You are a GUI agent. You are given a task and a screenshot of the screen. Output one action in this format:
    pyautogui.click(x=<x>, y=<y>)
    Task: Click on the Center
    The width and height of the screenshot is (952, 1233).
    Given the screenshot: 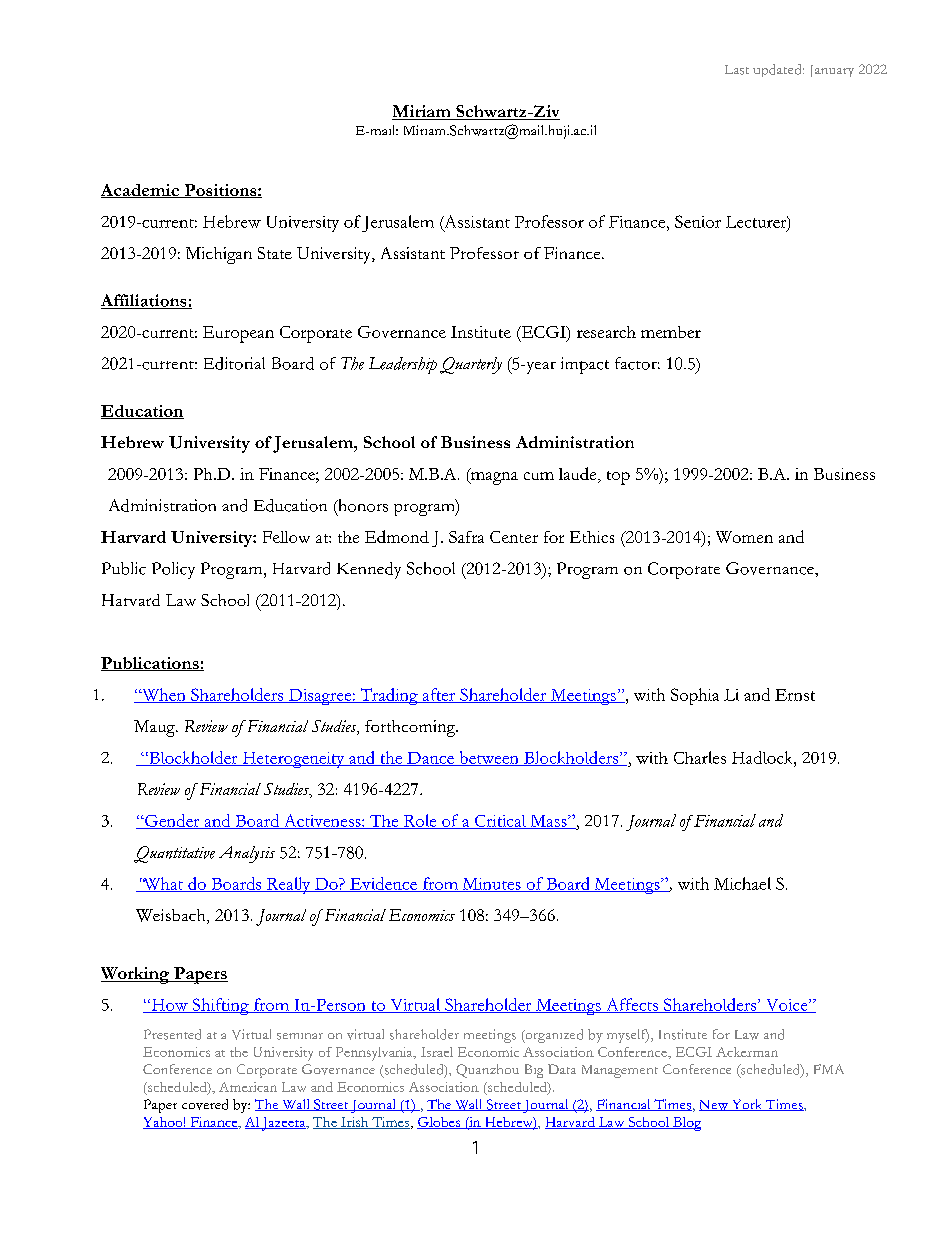 What is the action you would take?
    pyautogui.click(x=514, y=537)
